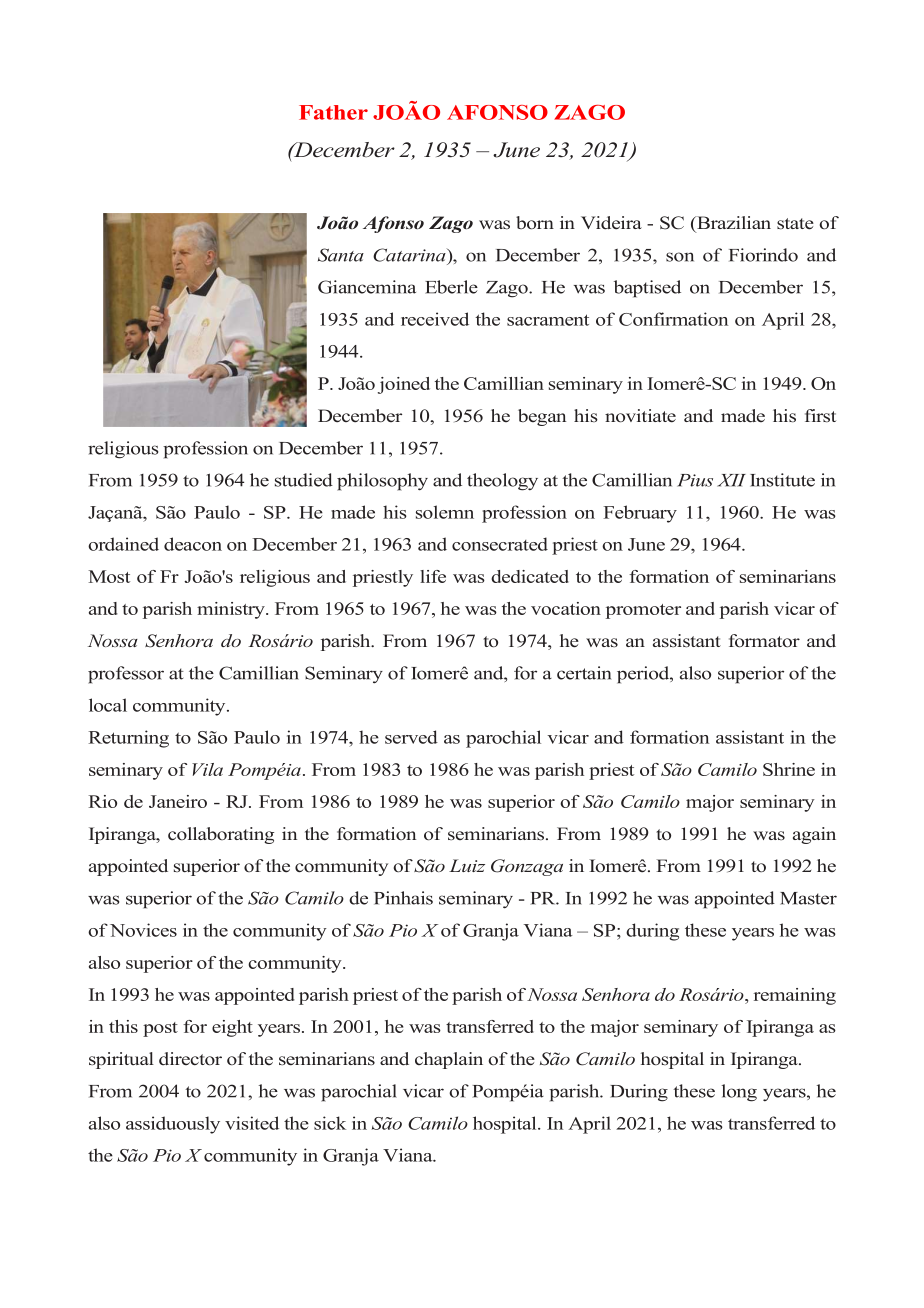 Image resolution: width=924 pixels, height=1308 pixels. Describe the element at coordinates (449, 1060) in the image. I see `chaplain` at that location.
